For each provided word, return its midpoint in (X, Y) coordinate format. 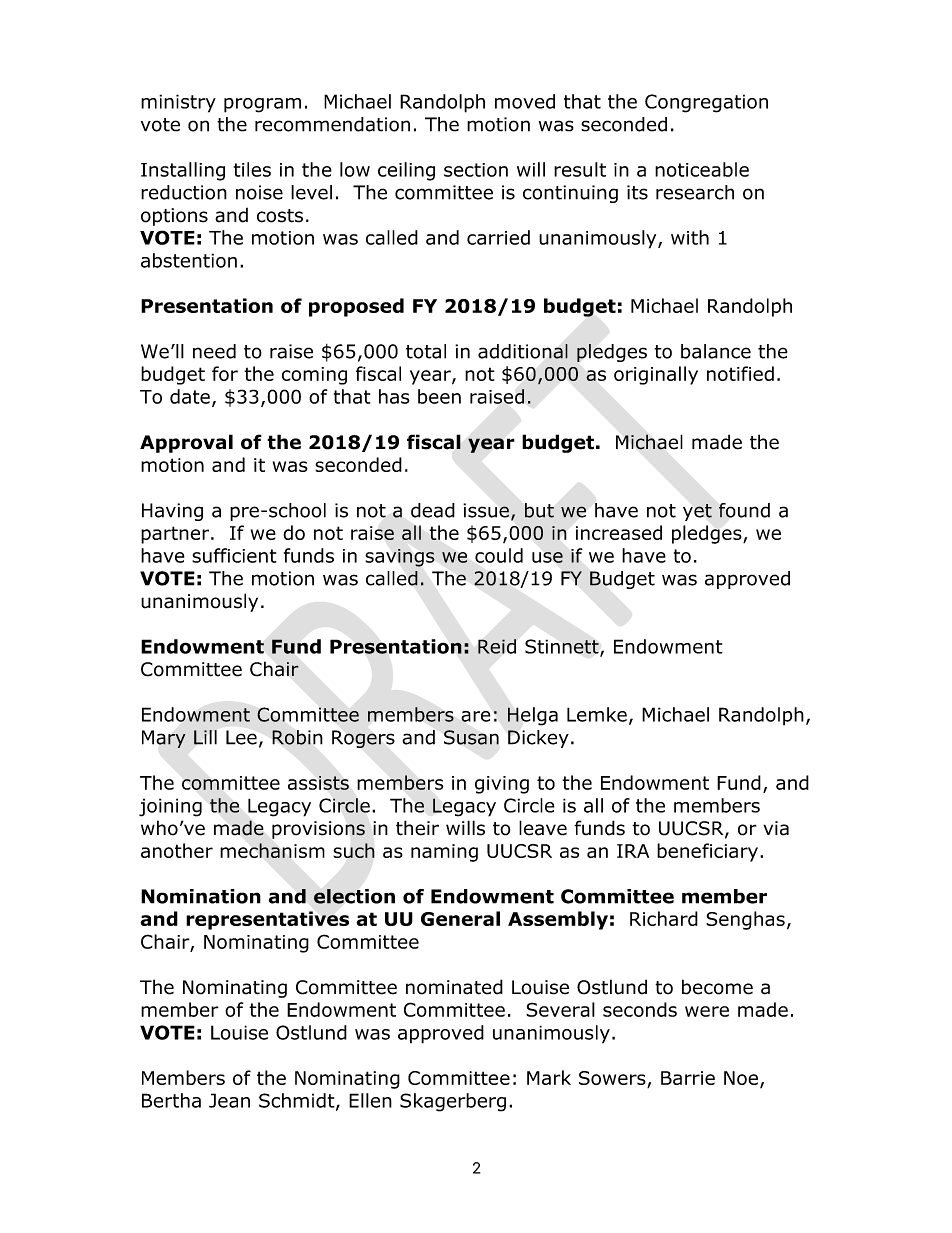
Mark (549, 1077)
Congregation (706, 103)
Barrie (688, 1078)
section (476, 170)
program (262, 105)
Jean (229, 1100)
